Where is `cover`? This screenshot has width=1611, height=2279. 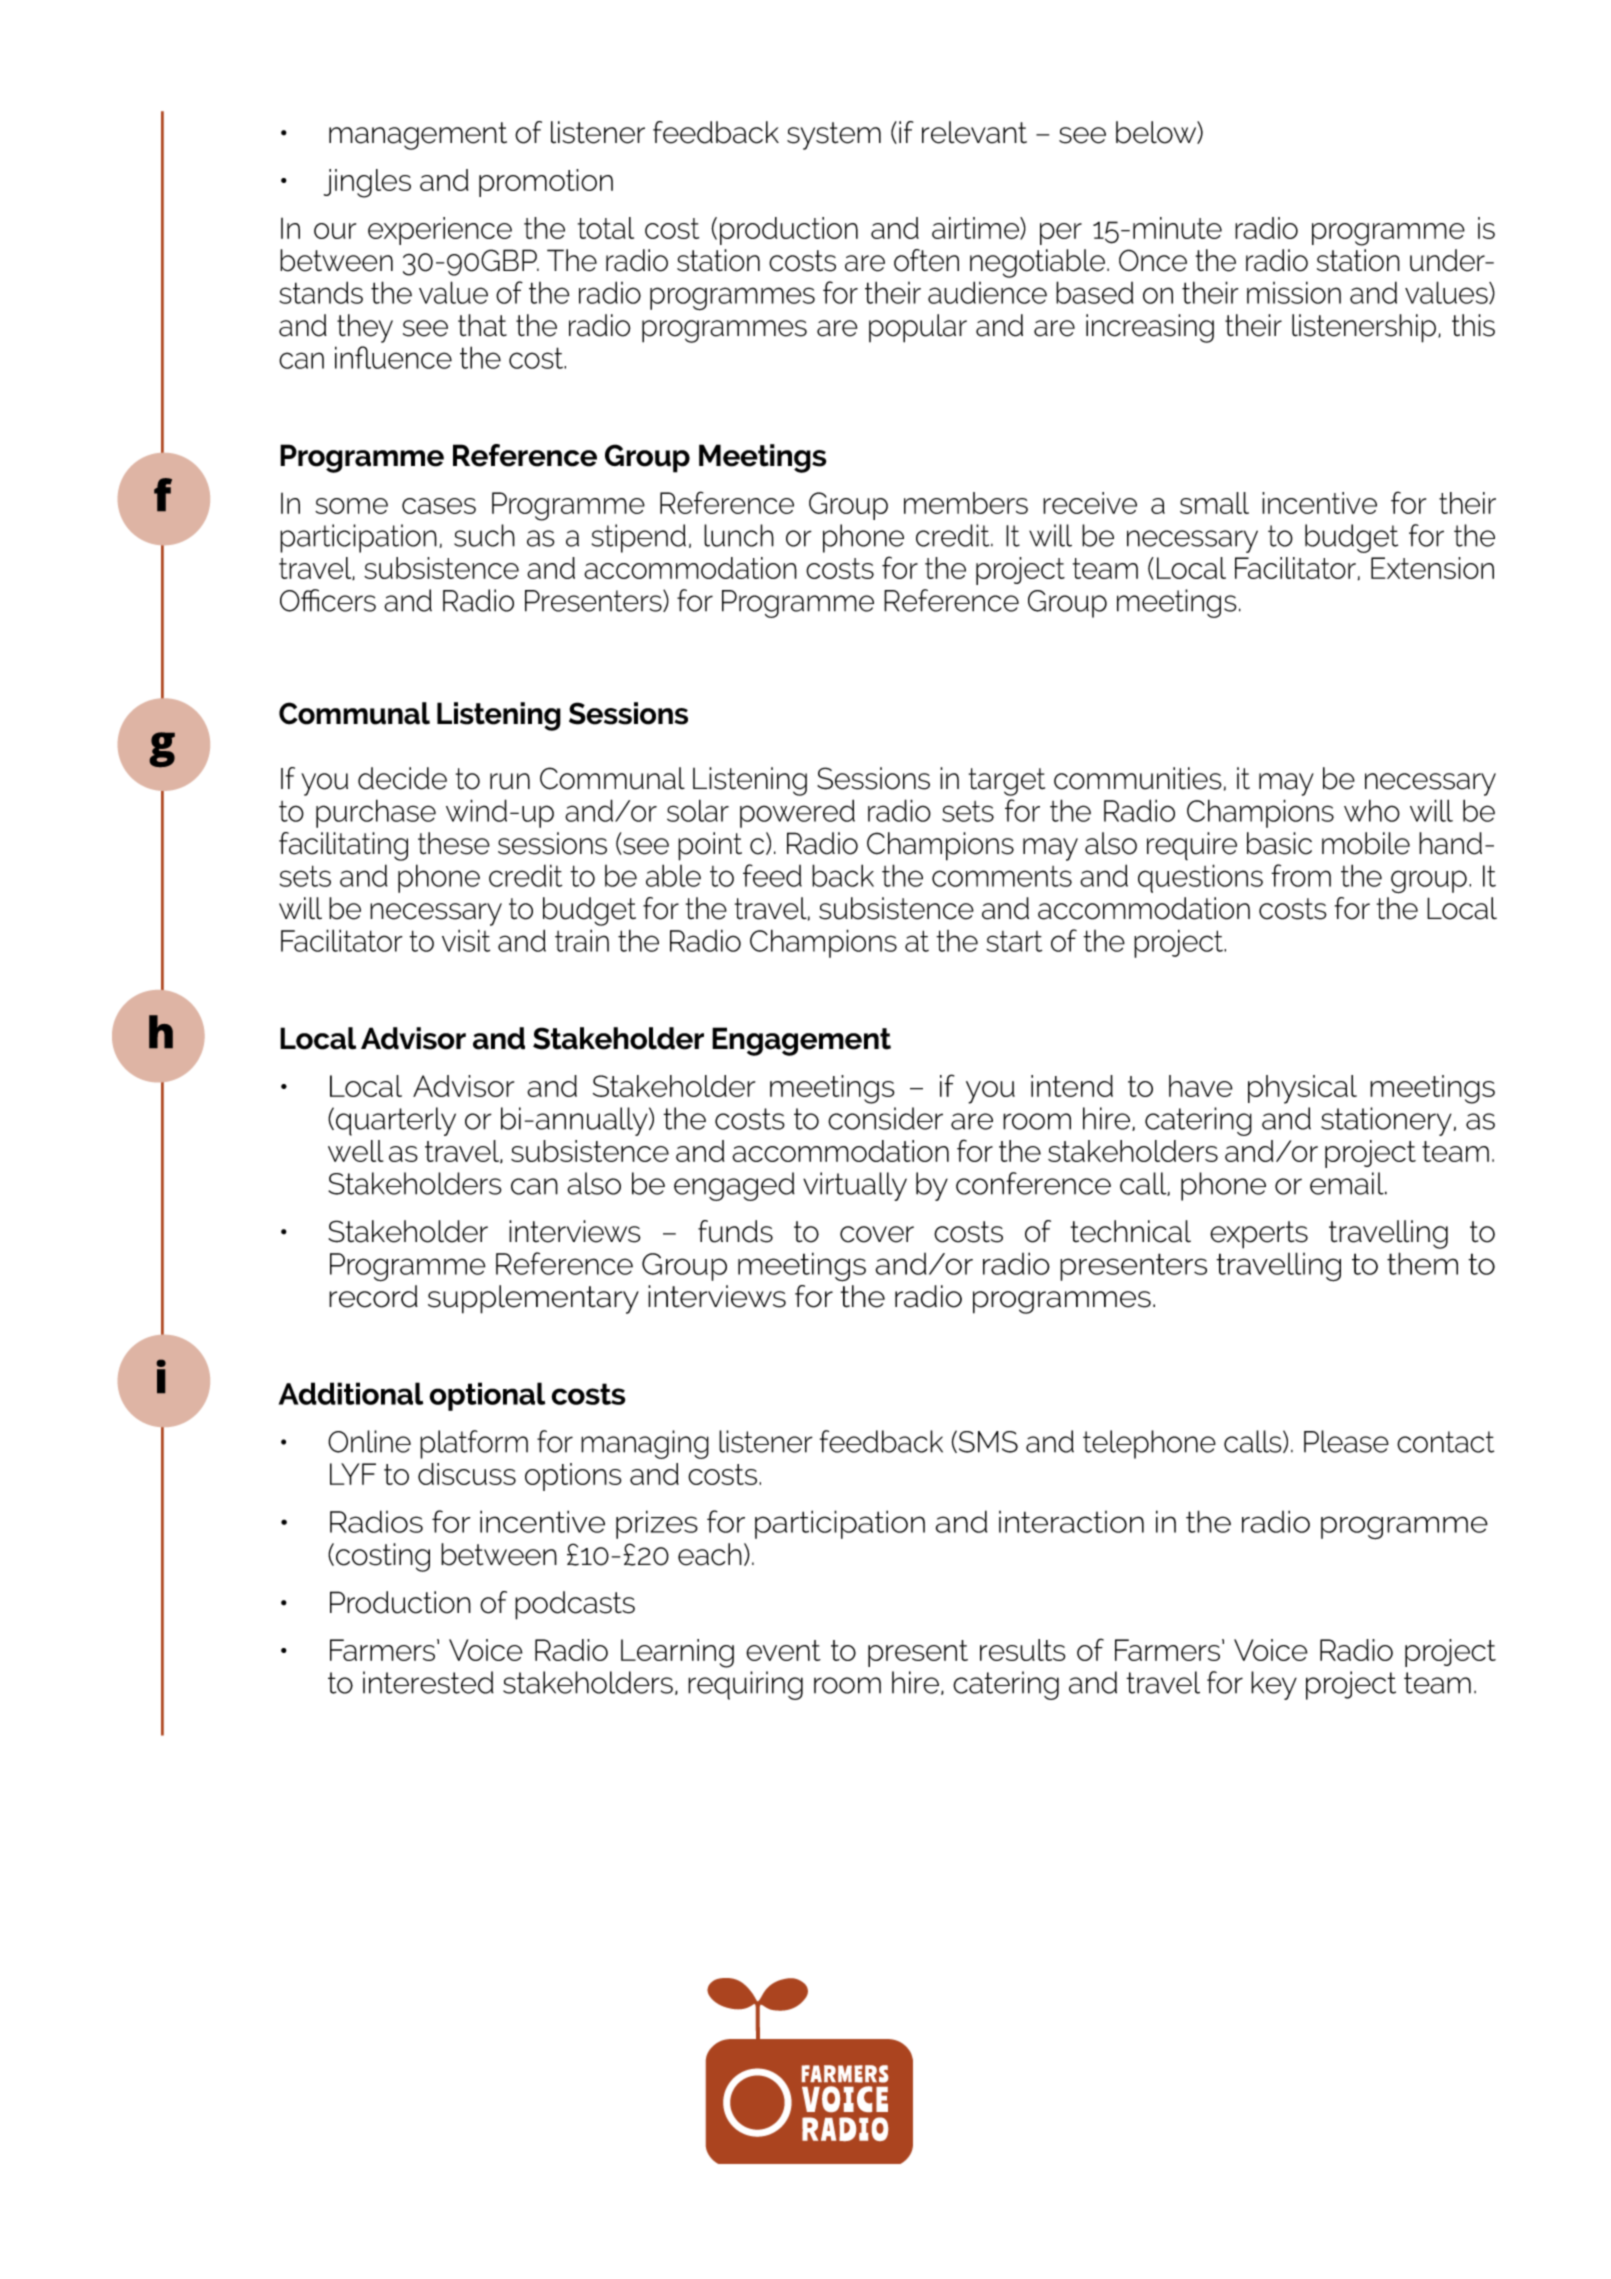 cover is located at coordinates (877, 1234).
